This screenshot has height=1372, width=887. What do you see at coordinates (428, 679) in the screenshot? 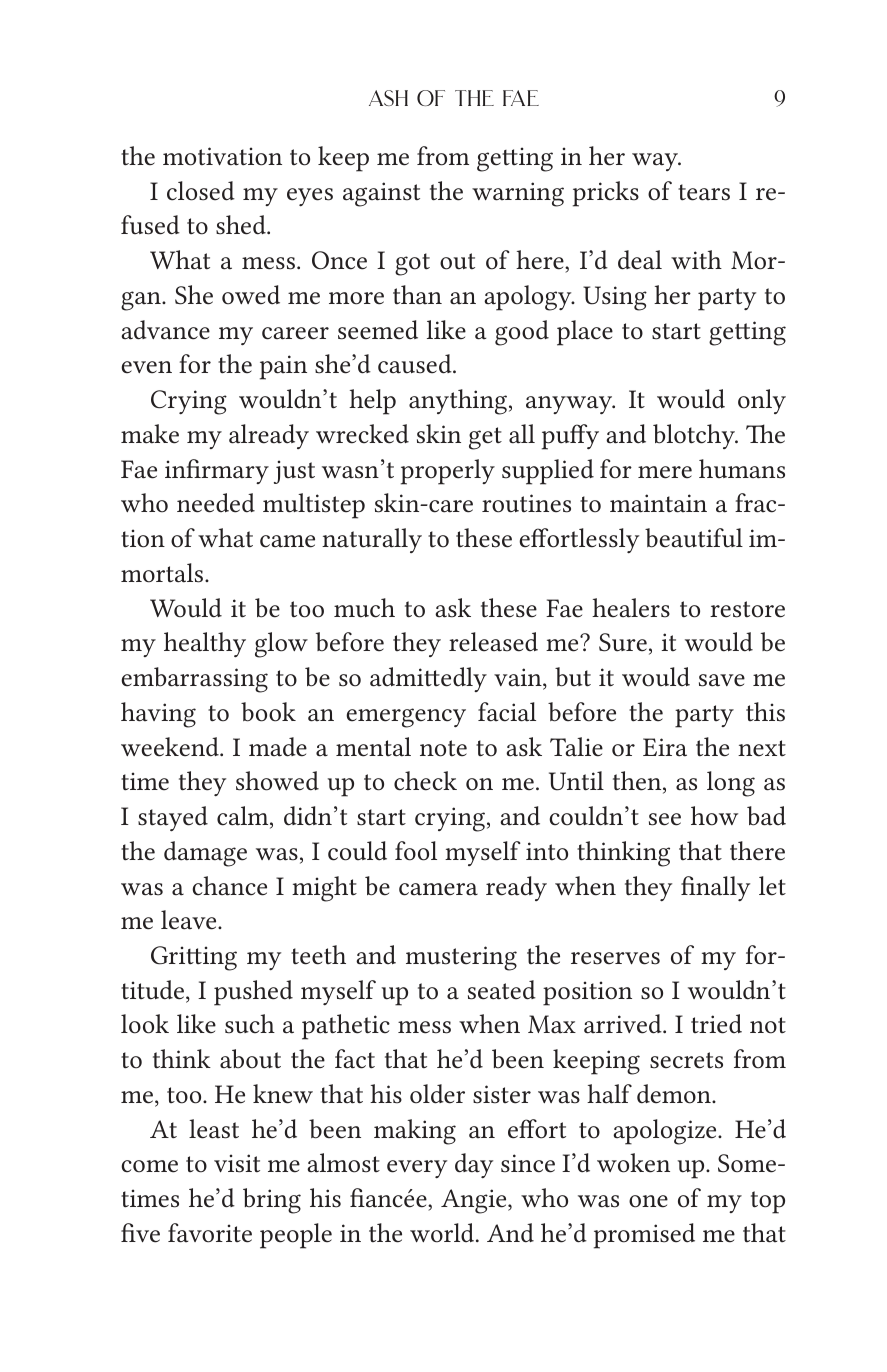
I see `admittedly` at bounding box center [428, 679].
